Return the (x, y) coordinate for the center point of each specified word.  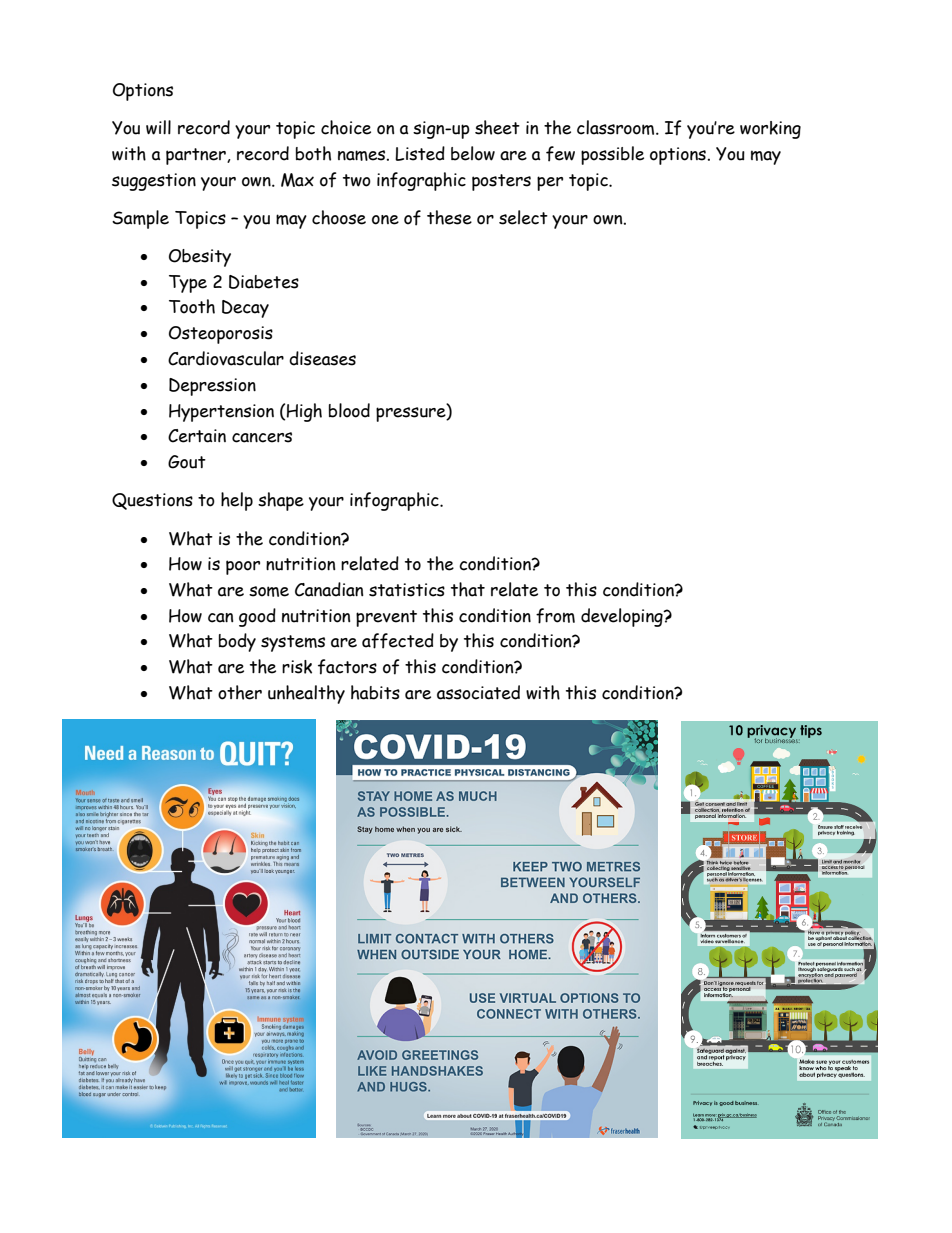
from (555, 616)
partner (197, 156)
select (523, 217)
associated (478, 692)
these (449, 217)
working (770, 130)
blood (349, 410)
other (240, 692)
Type (188, 284)
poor (243, 567)
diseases (322, 358)
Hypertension (221, 413)
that (468, 589)
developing (623, 617)
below (473, 153)
